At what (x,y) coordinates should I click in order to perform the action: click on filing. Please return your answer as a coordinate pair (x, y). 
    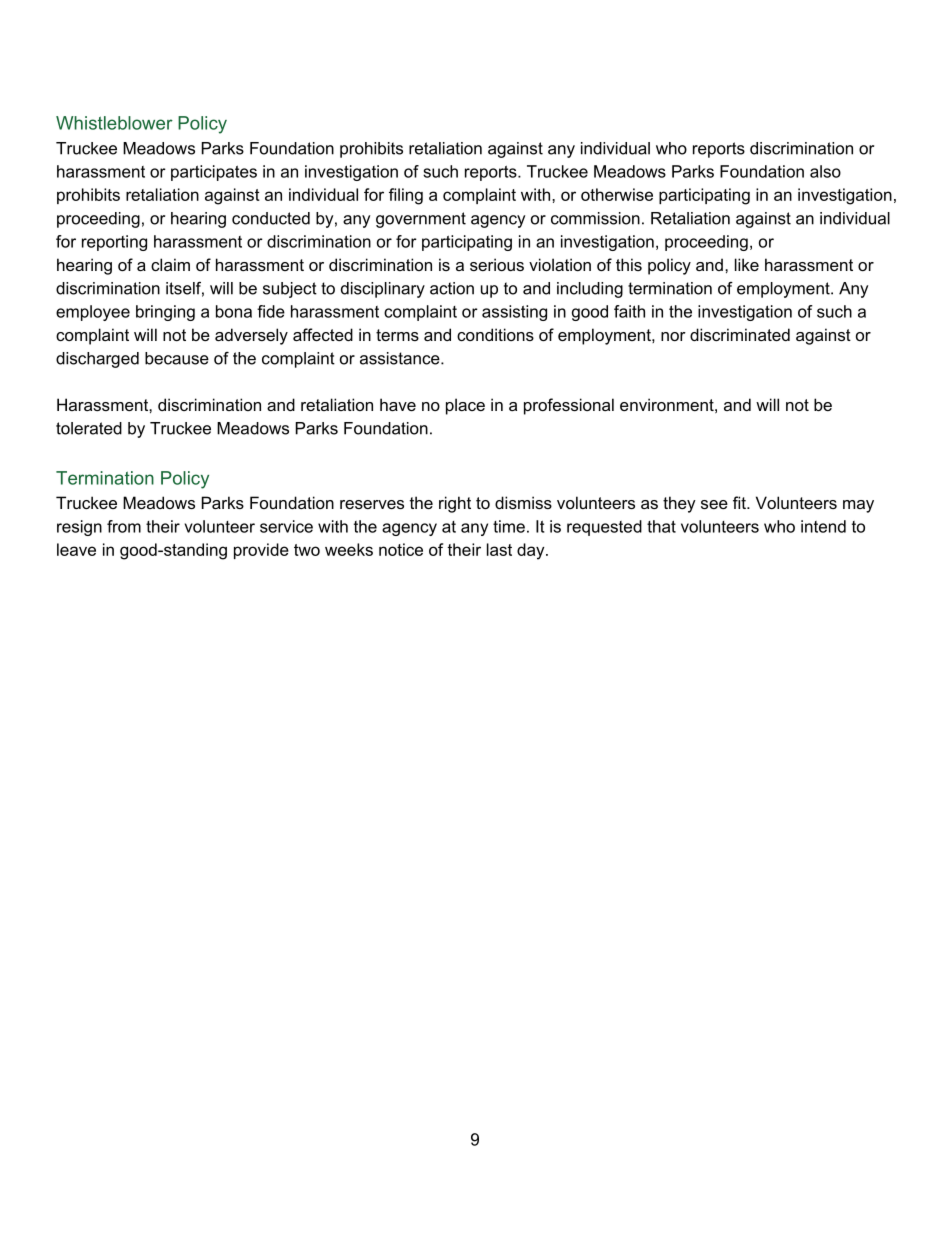
    Looking at the image, I should click on (406, 196).
